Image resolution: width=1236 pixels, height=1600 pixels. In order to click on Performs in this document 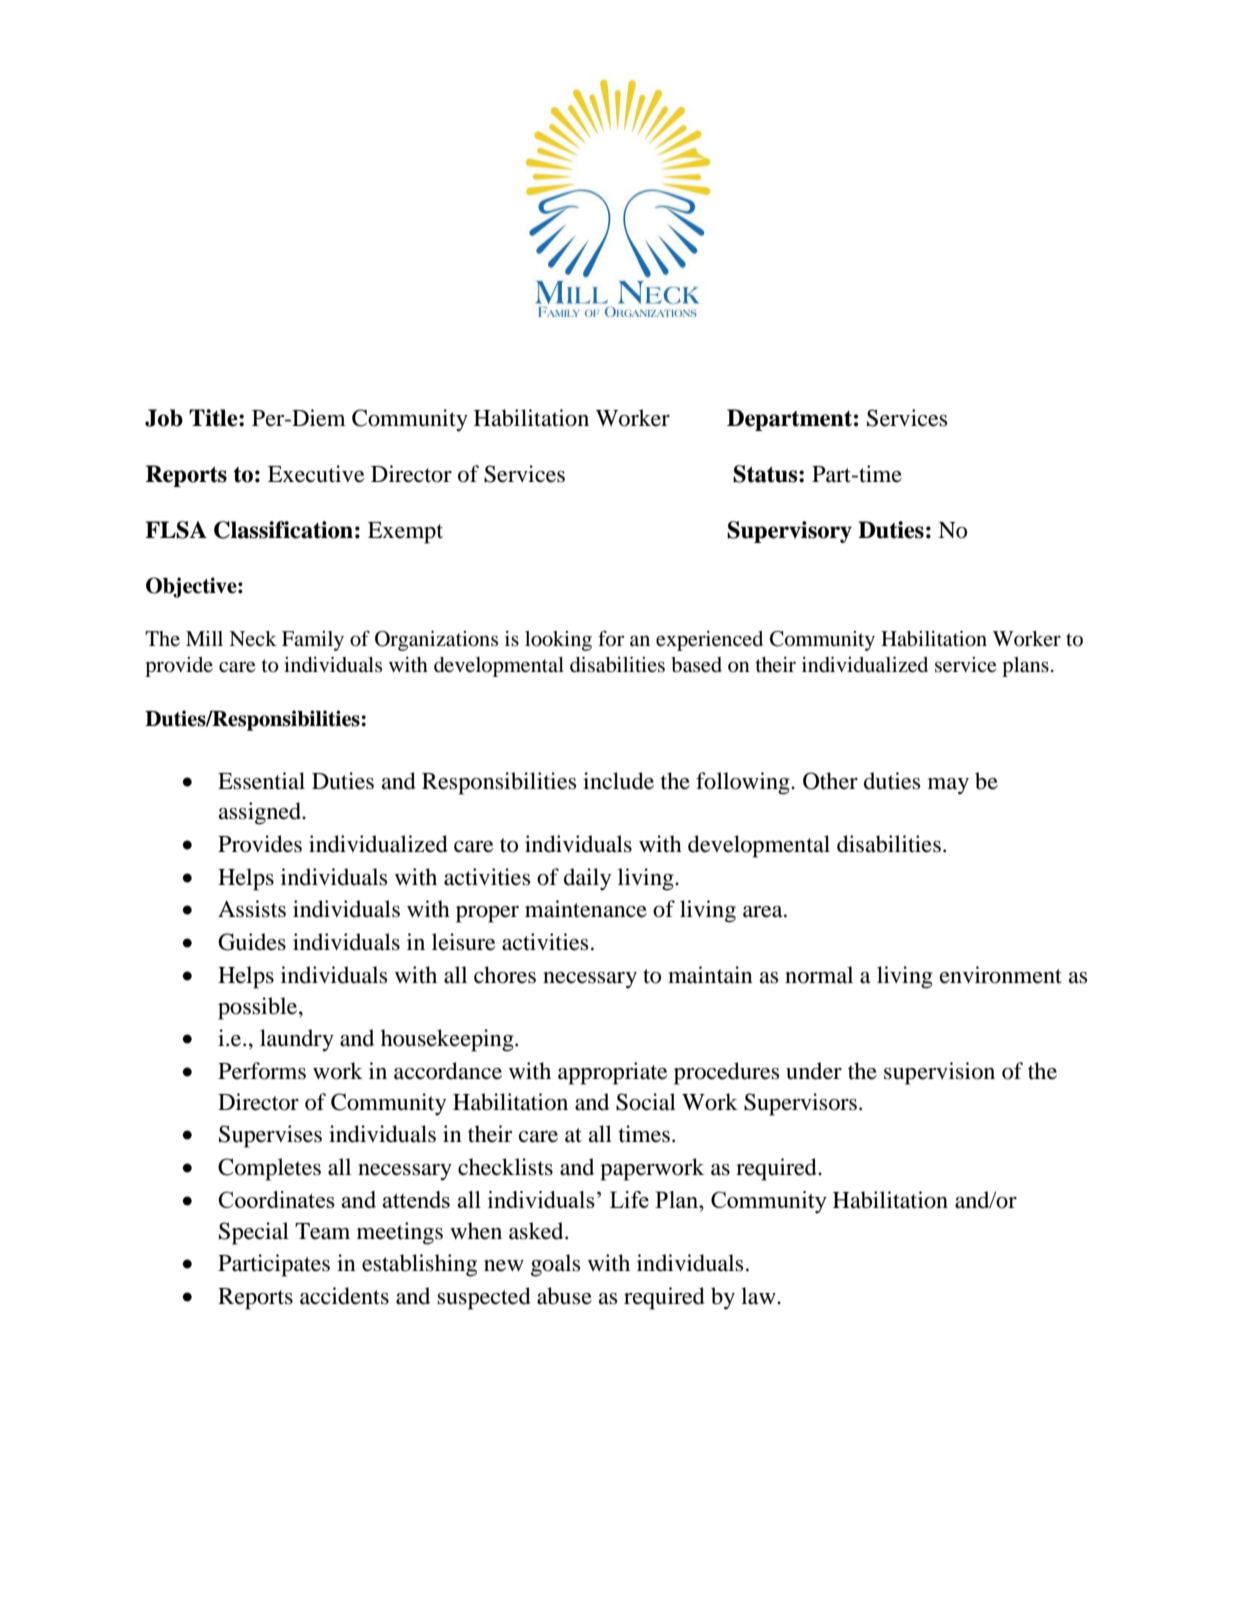, I will do `click(262, 1071)`.
